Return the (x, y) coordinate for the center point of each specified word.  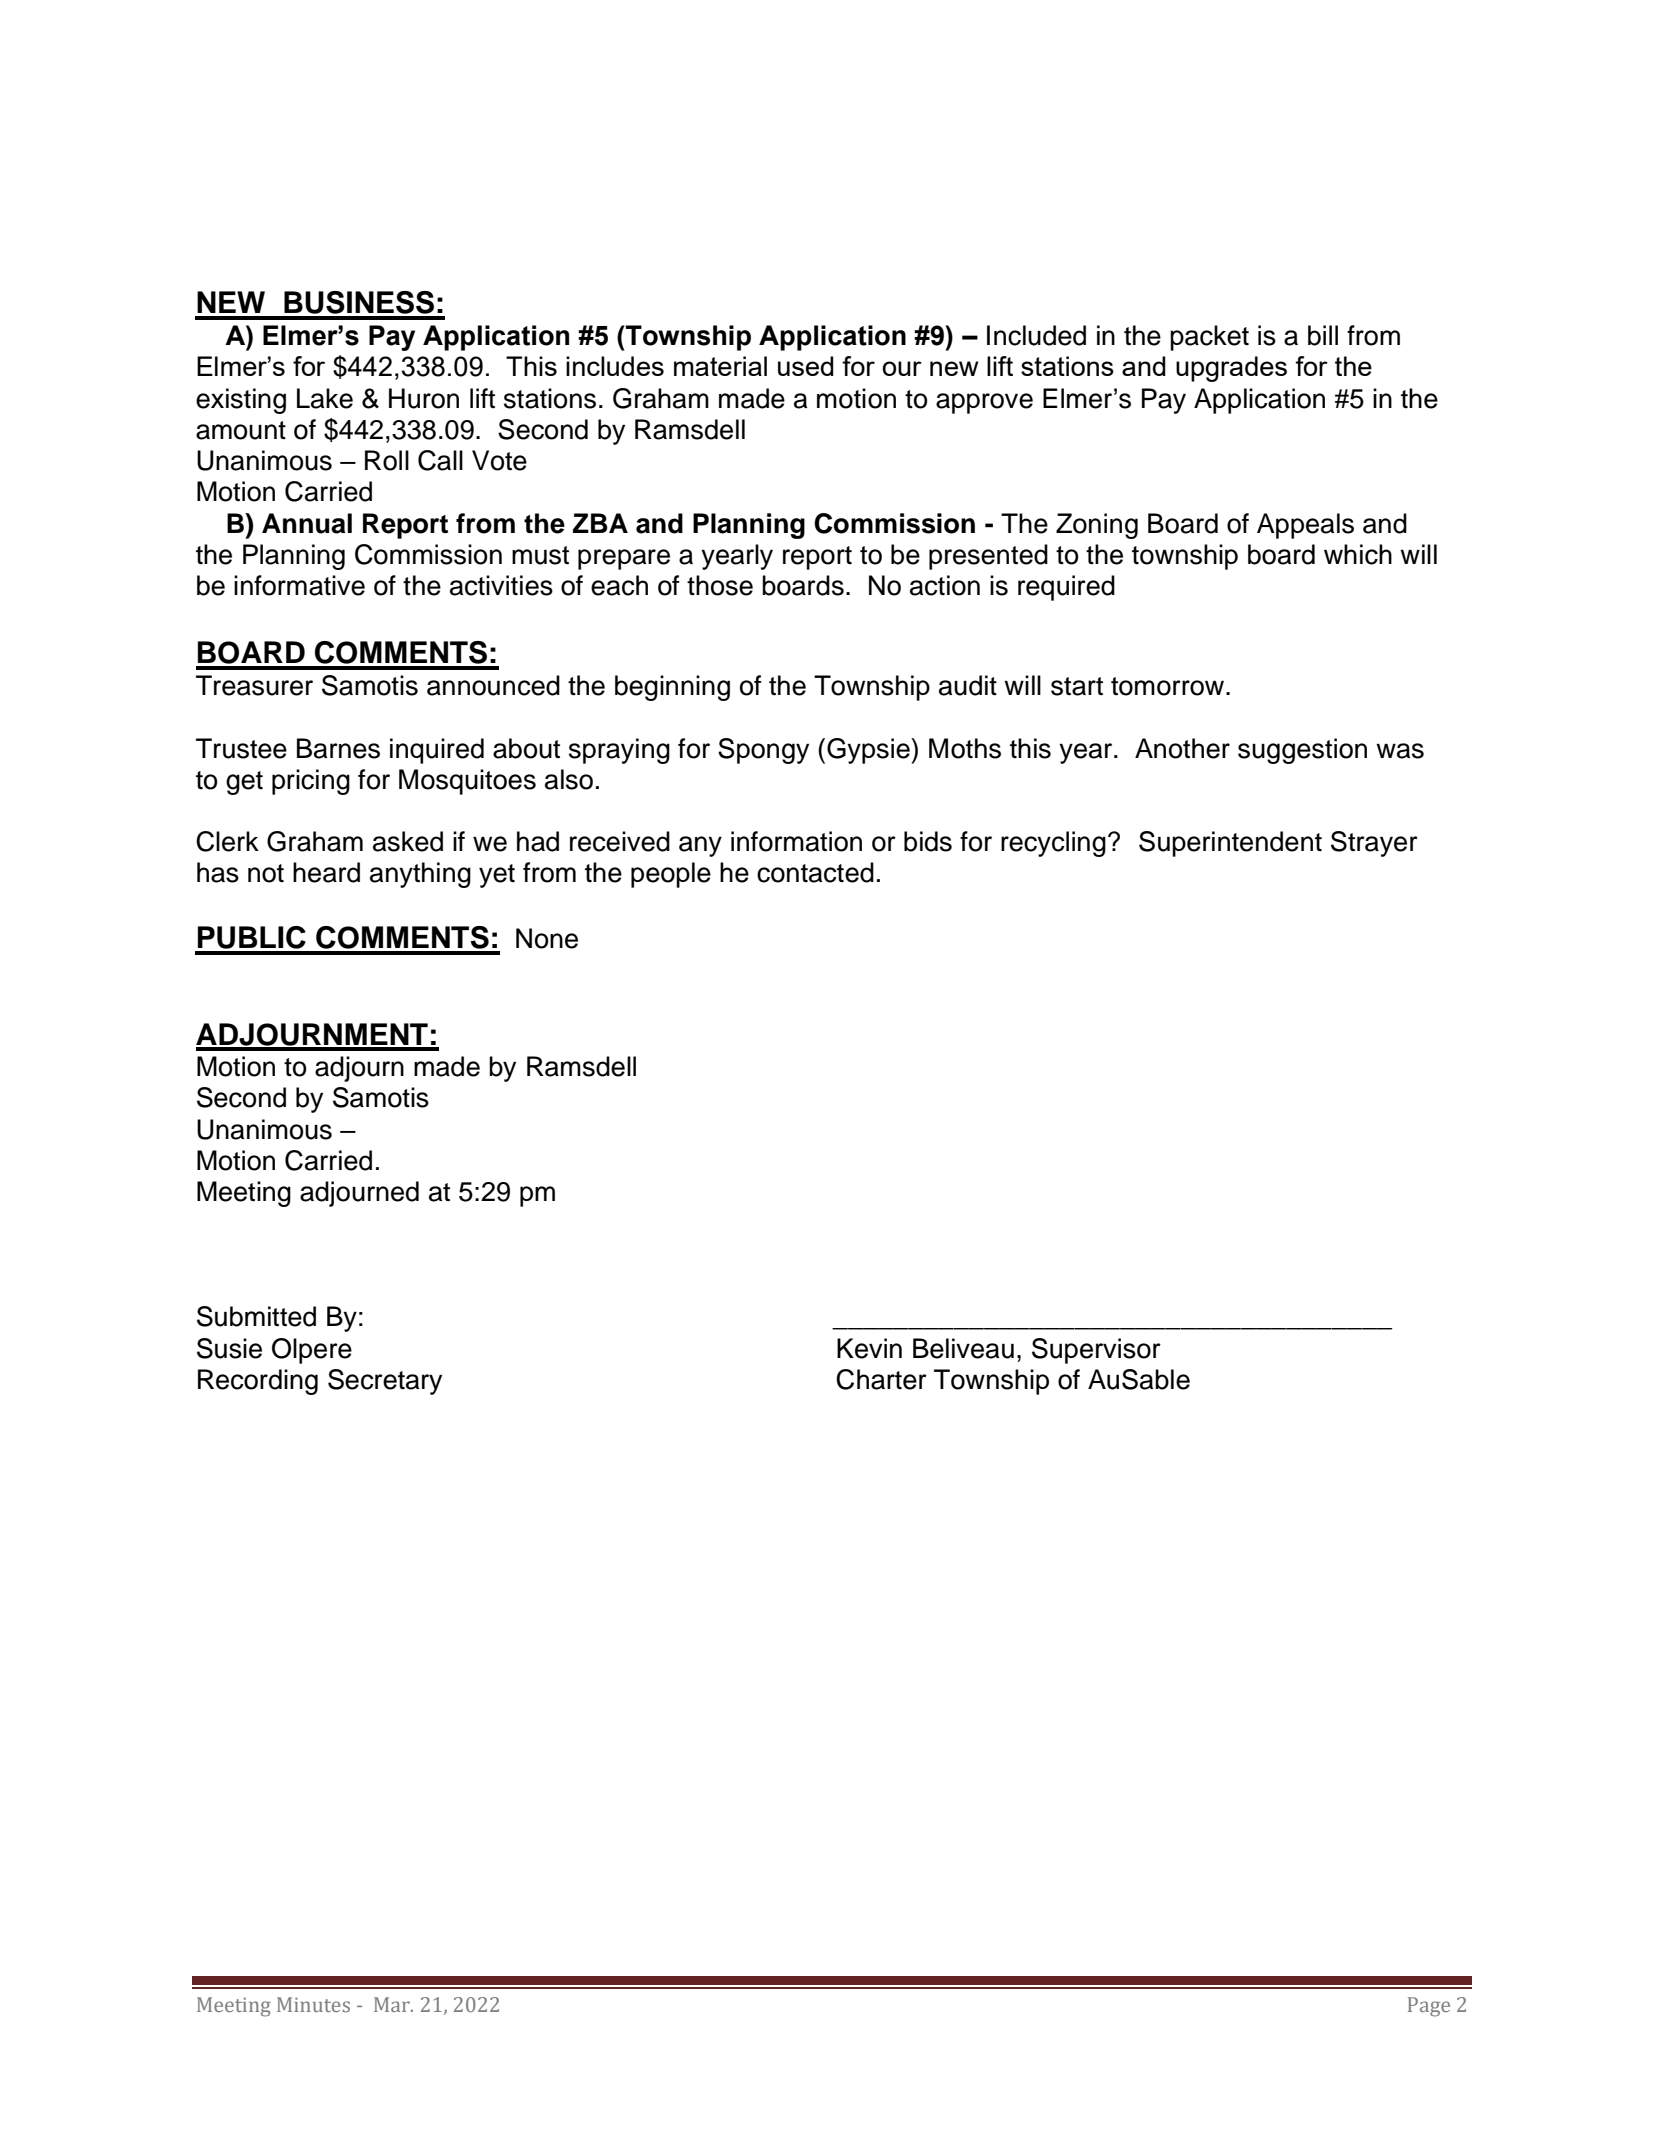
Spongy (763, 751)
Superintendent (1230, 844)
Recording (258, 1382)
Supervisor (1096, 1351)
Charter (881, 1379)
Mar (393, 2004)
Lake (325, 398)
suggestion (1302, 751)
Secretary (385, 1382)
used (806, 366)
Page (1429, 2007)
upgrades (1231, 369)
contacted (815, 872)
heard (326, 872)
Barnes (338, 748)
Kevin (869, 1348)
